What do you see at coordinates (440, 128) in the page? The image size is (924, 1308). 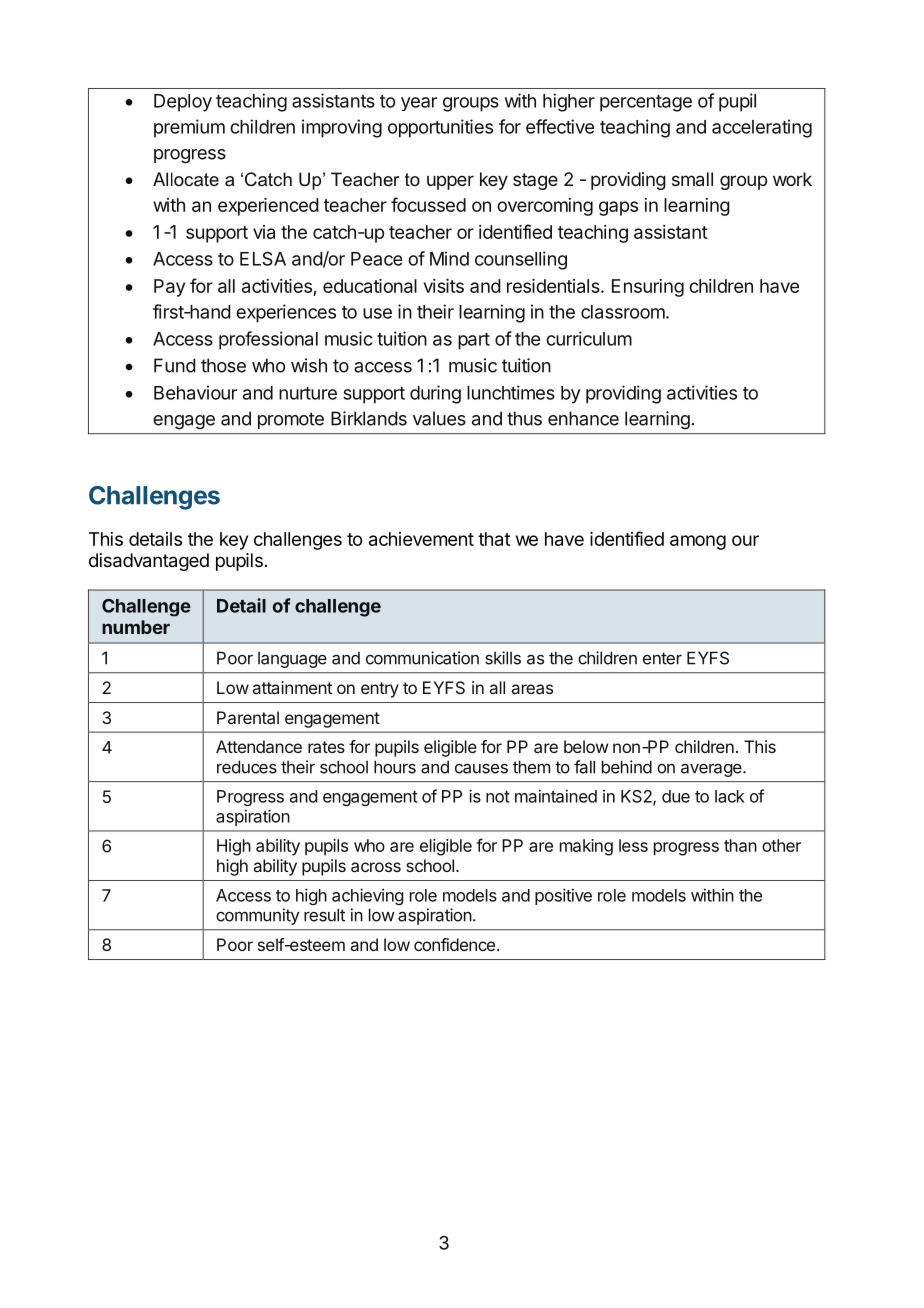 I see `opportunities` at bounding box center [440, 128].
